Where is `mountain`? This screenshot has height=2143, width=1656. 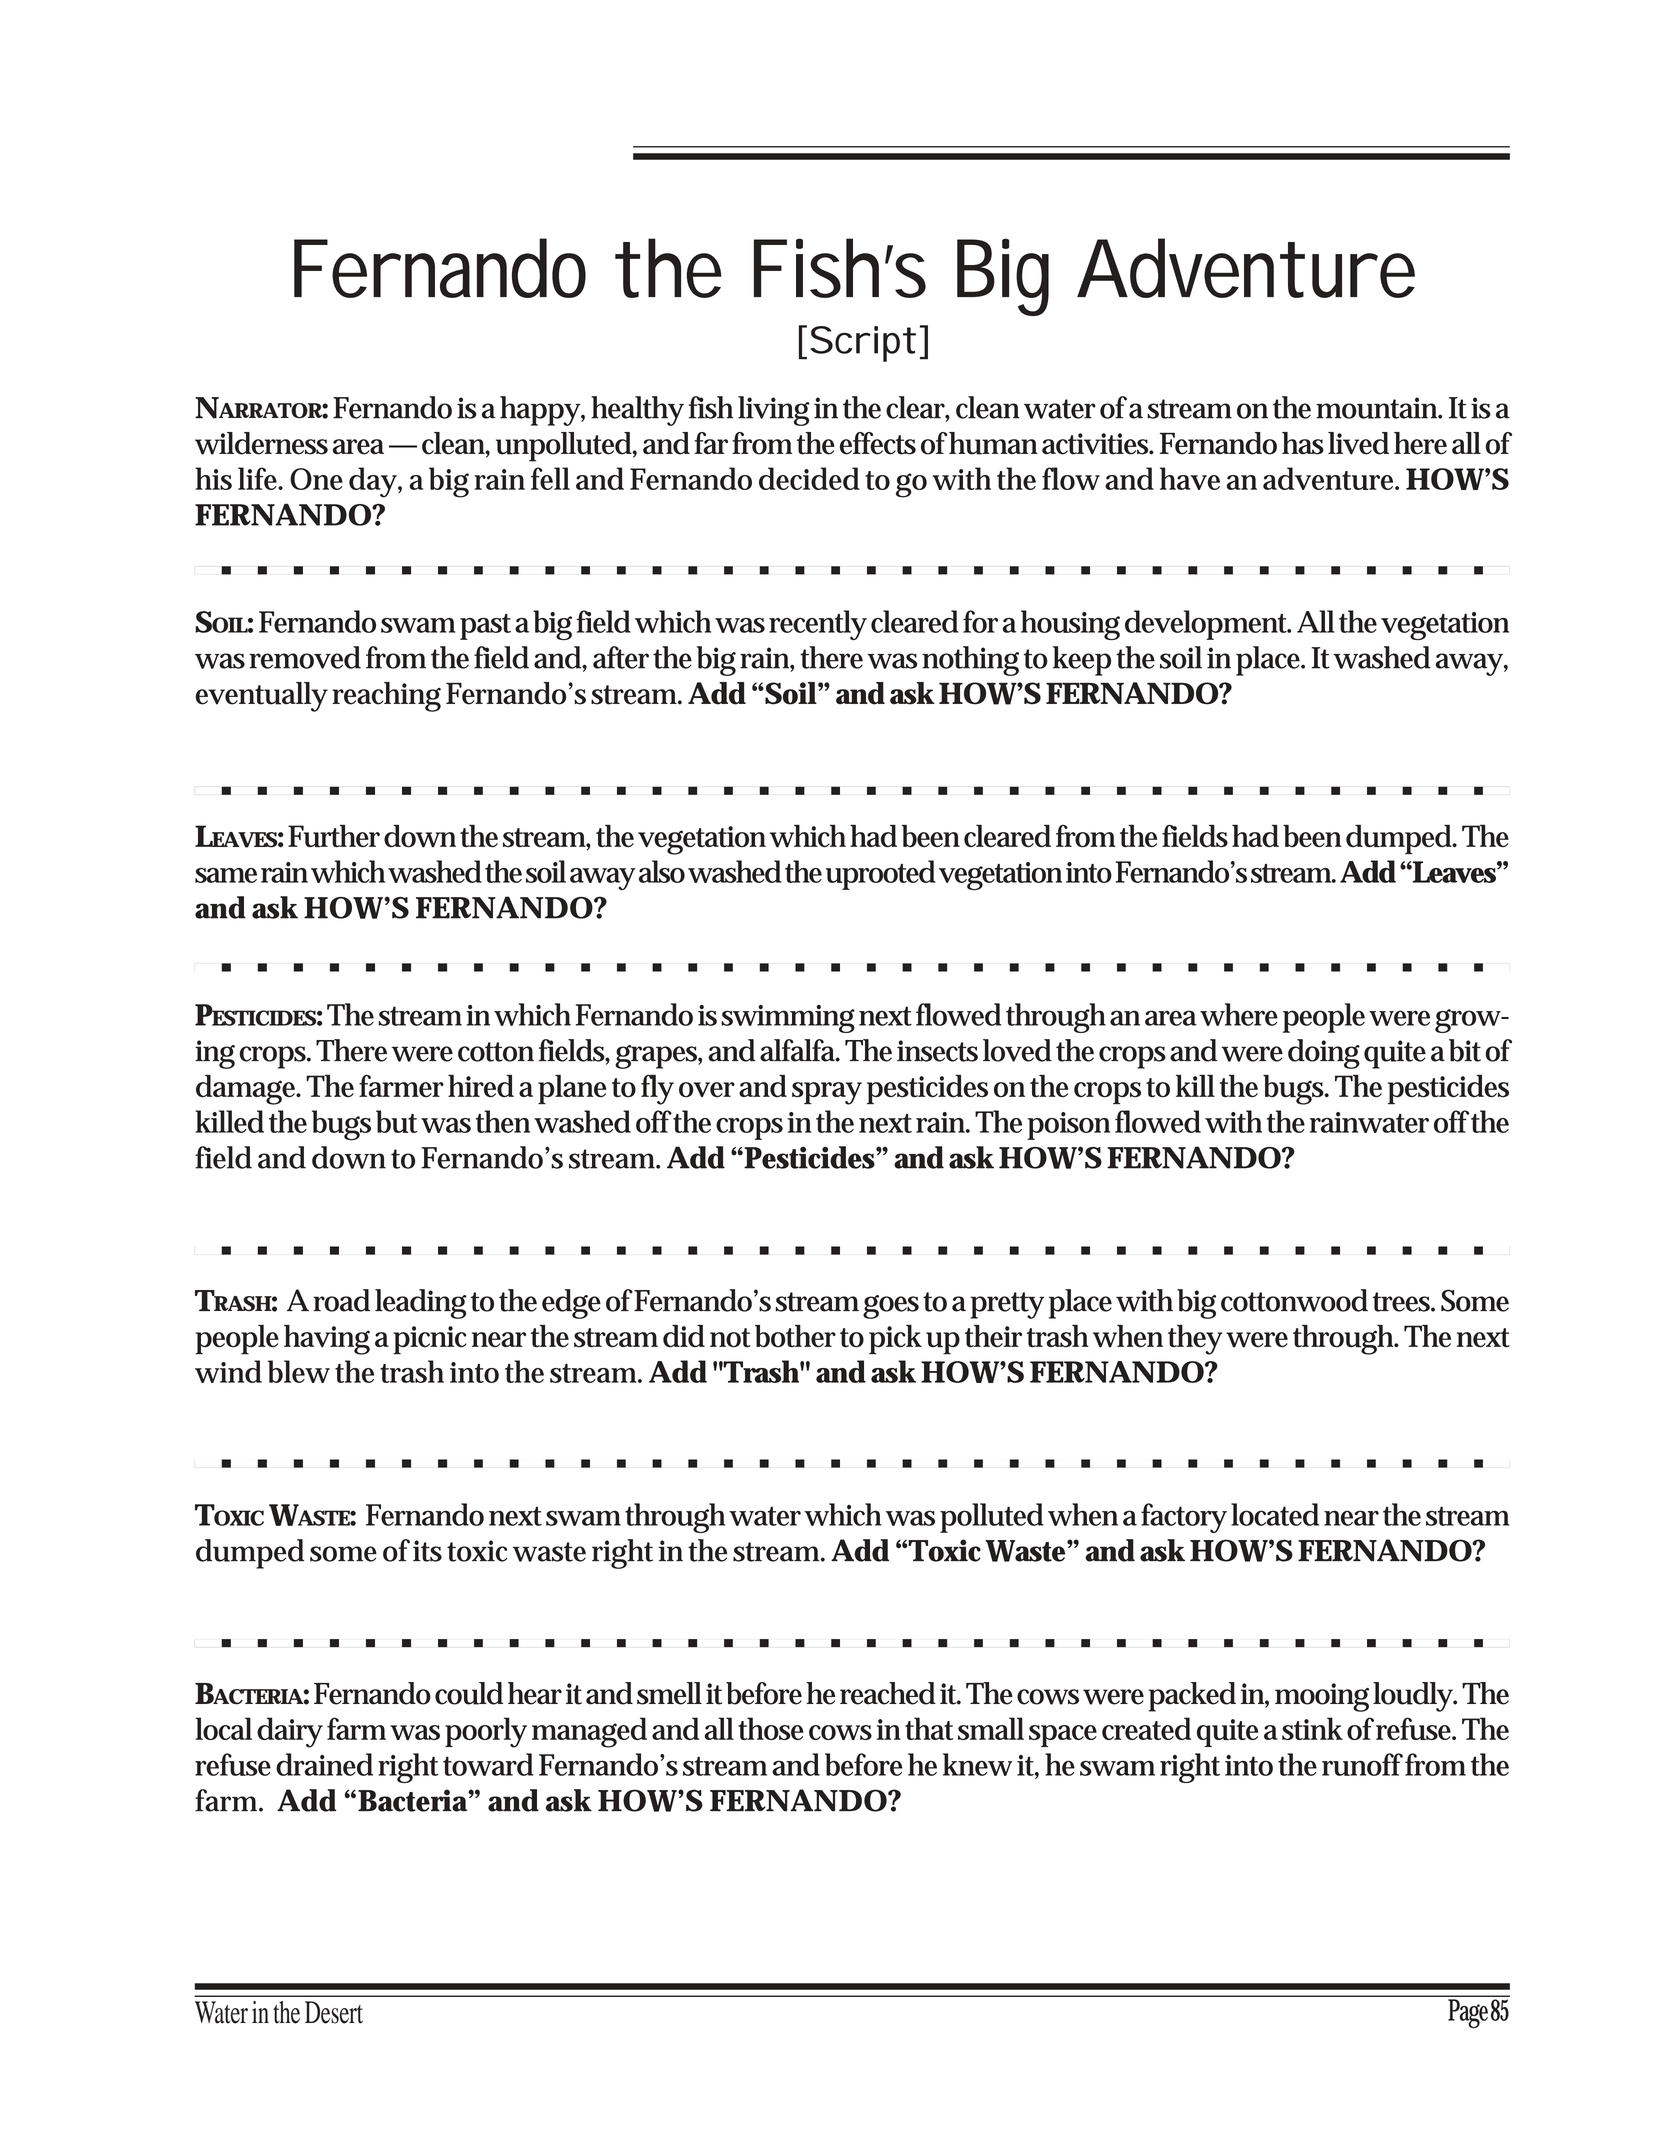
mountain is located at coordinates (1376, 408).
